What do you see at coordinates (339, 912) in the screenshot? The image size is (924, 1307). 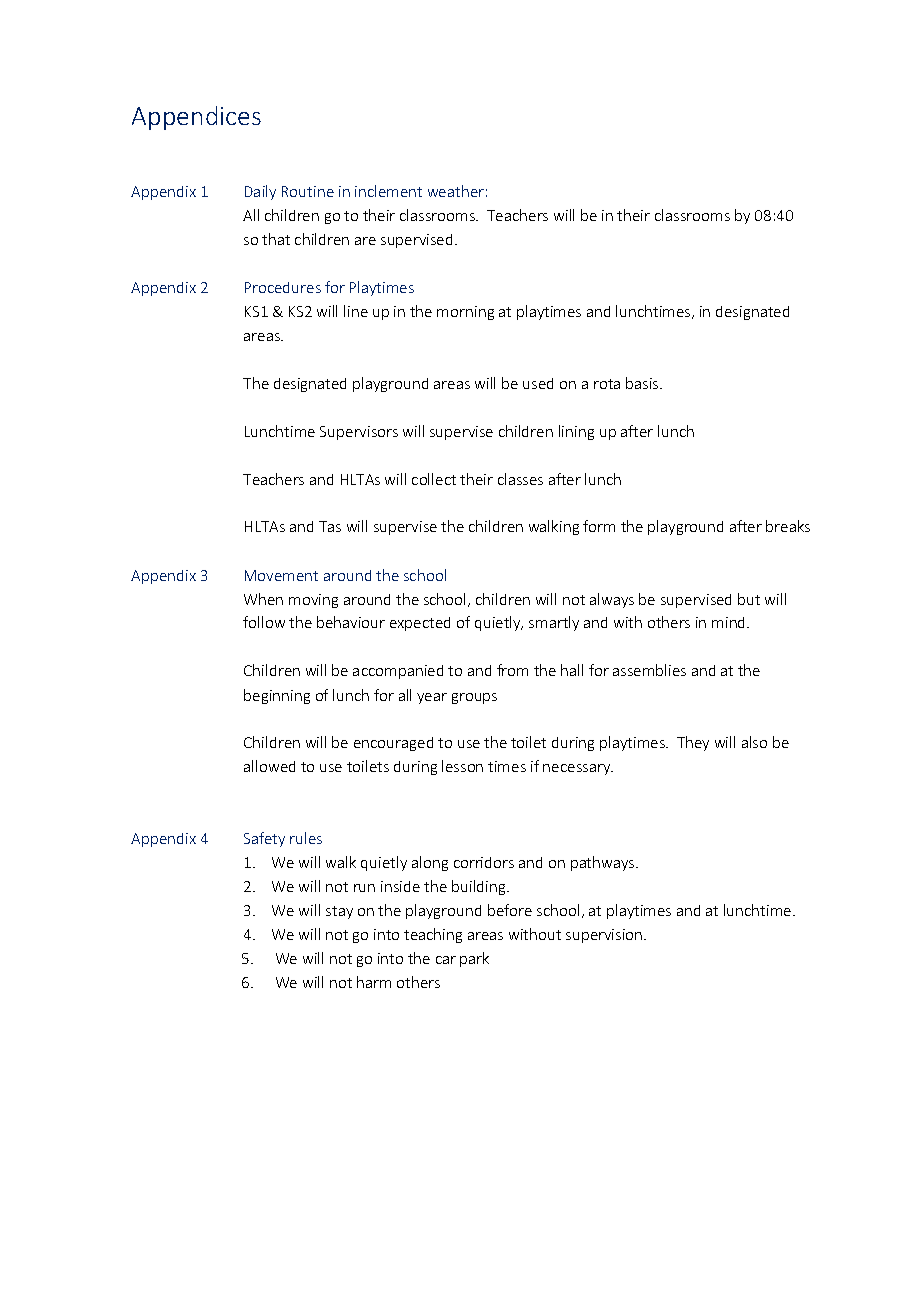 I see `stay` at bounding box center [339, 912].
